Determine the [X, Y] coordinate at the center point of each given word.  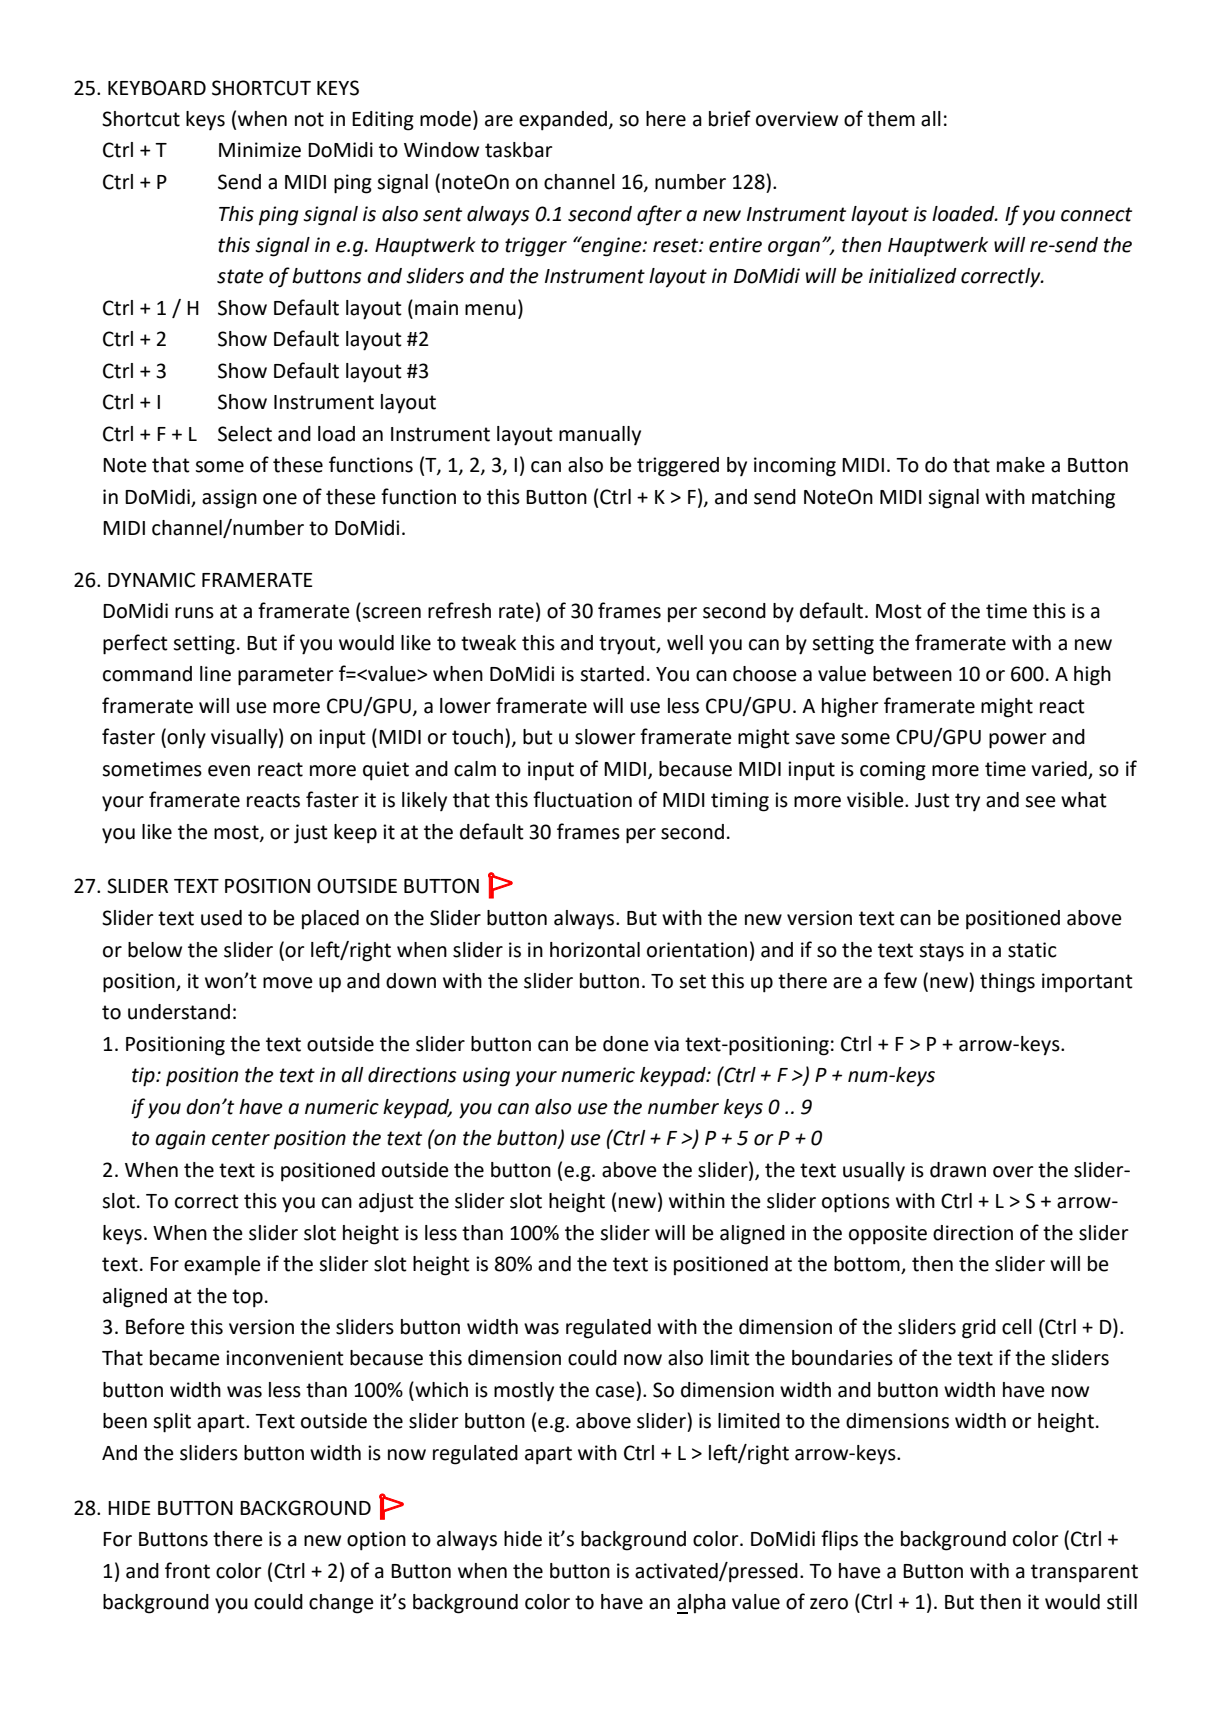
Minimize [260, 150]
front [187, 1570]
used [221, 918]
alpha [701, 1604]
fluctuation [582, 799]
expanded [563, 121]
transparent [1084, 1573]
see [1040, 802]
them [891, 119]
